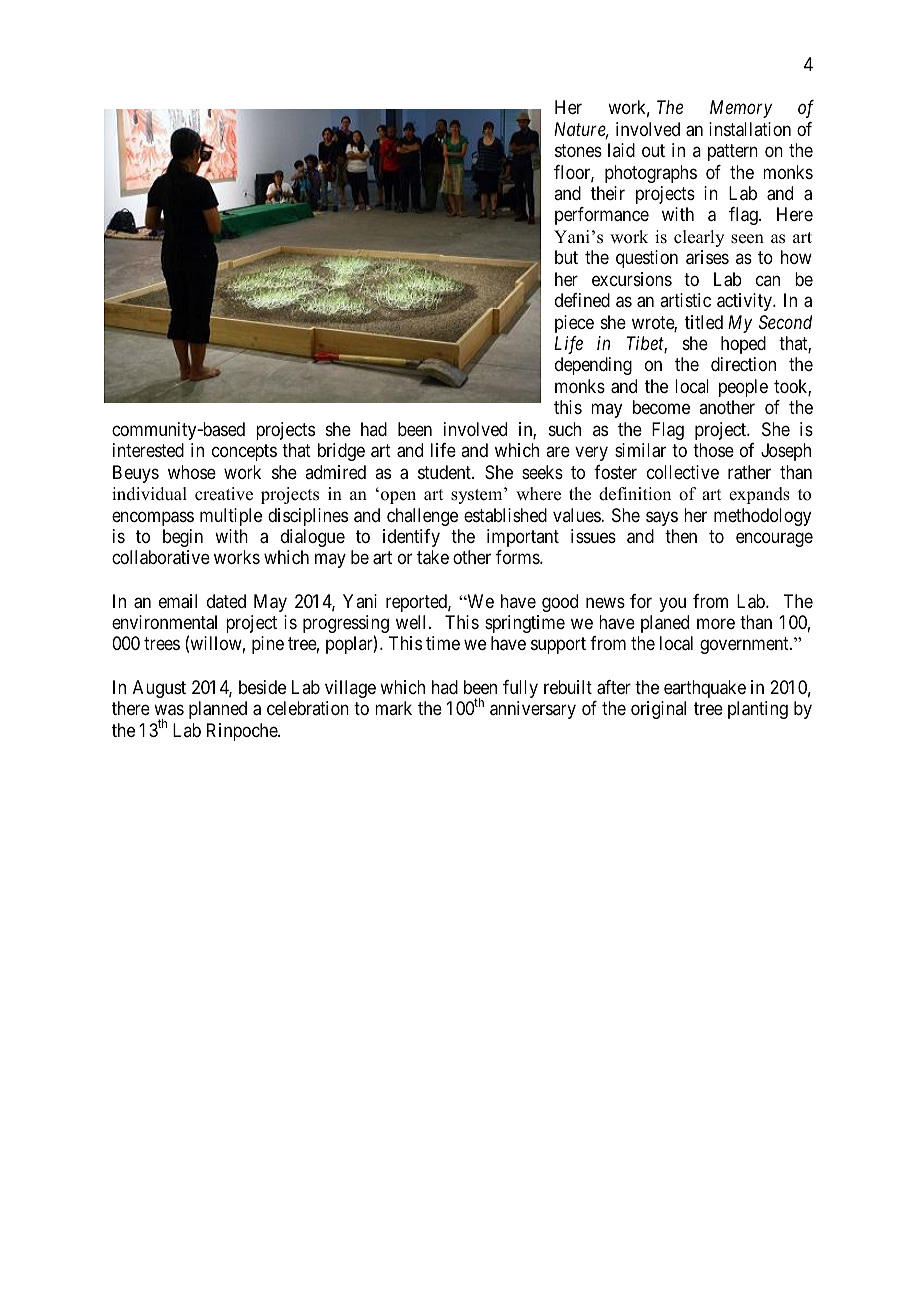 Image resolution: width=924 pixels, height=1308 pixels. What do you see at coordinates (533, 710) in the document?
I see `anniversary` at bounding box center [533, 710].
